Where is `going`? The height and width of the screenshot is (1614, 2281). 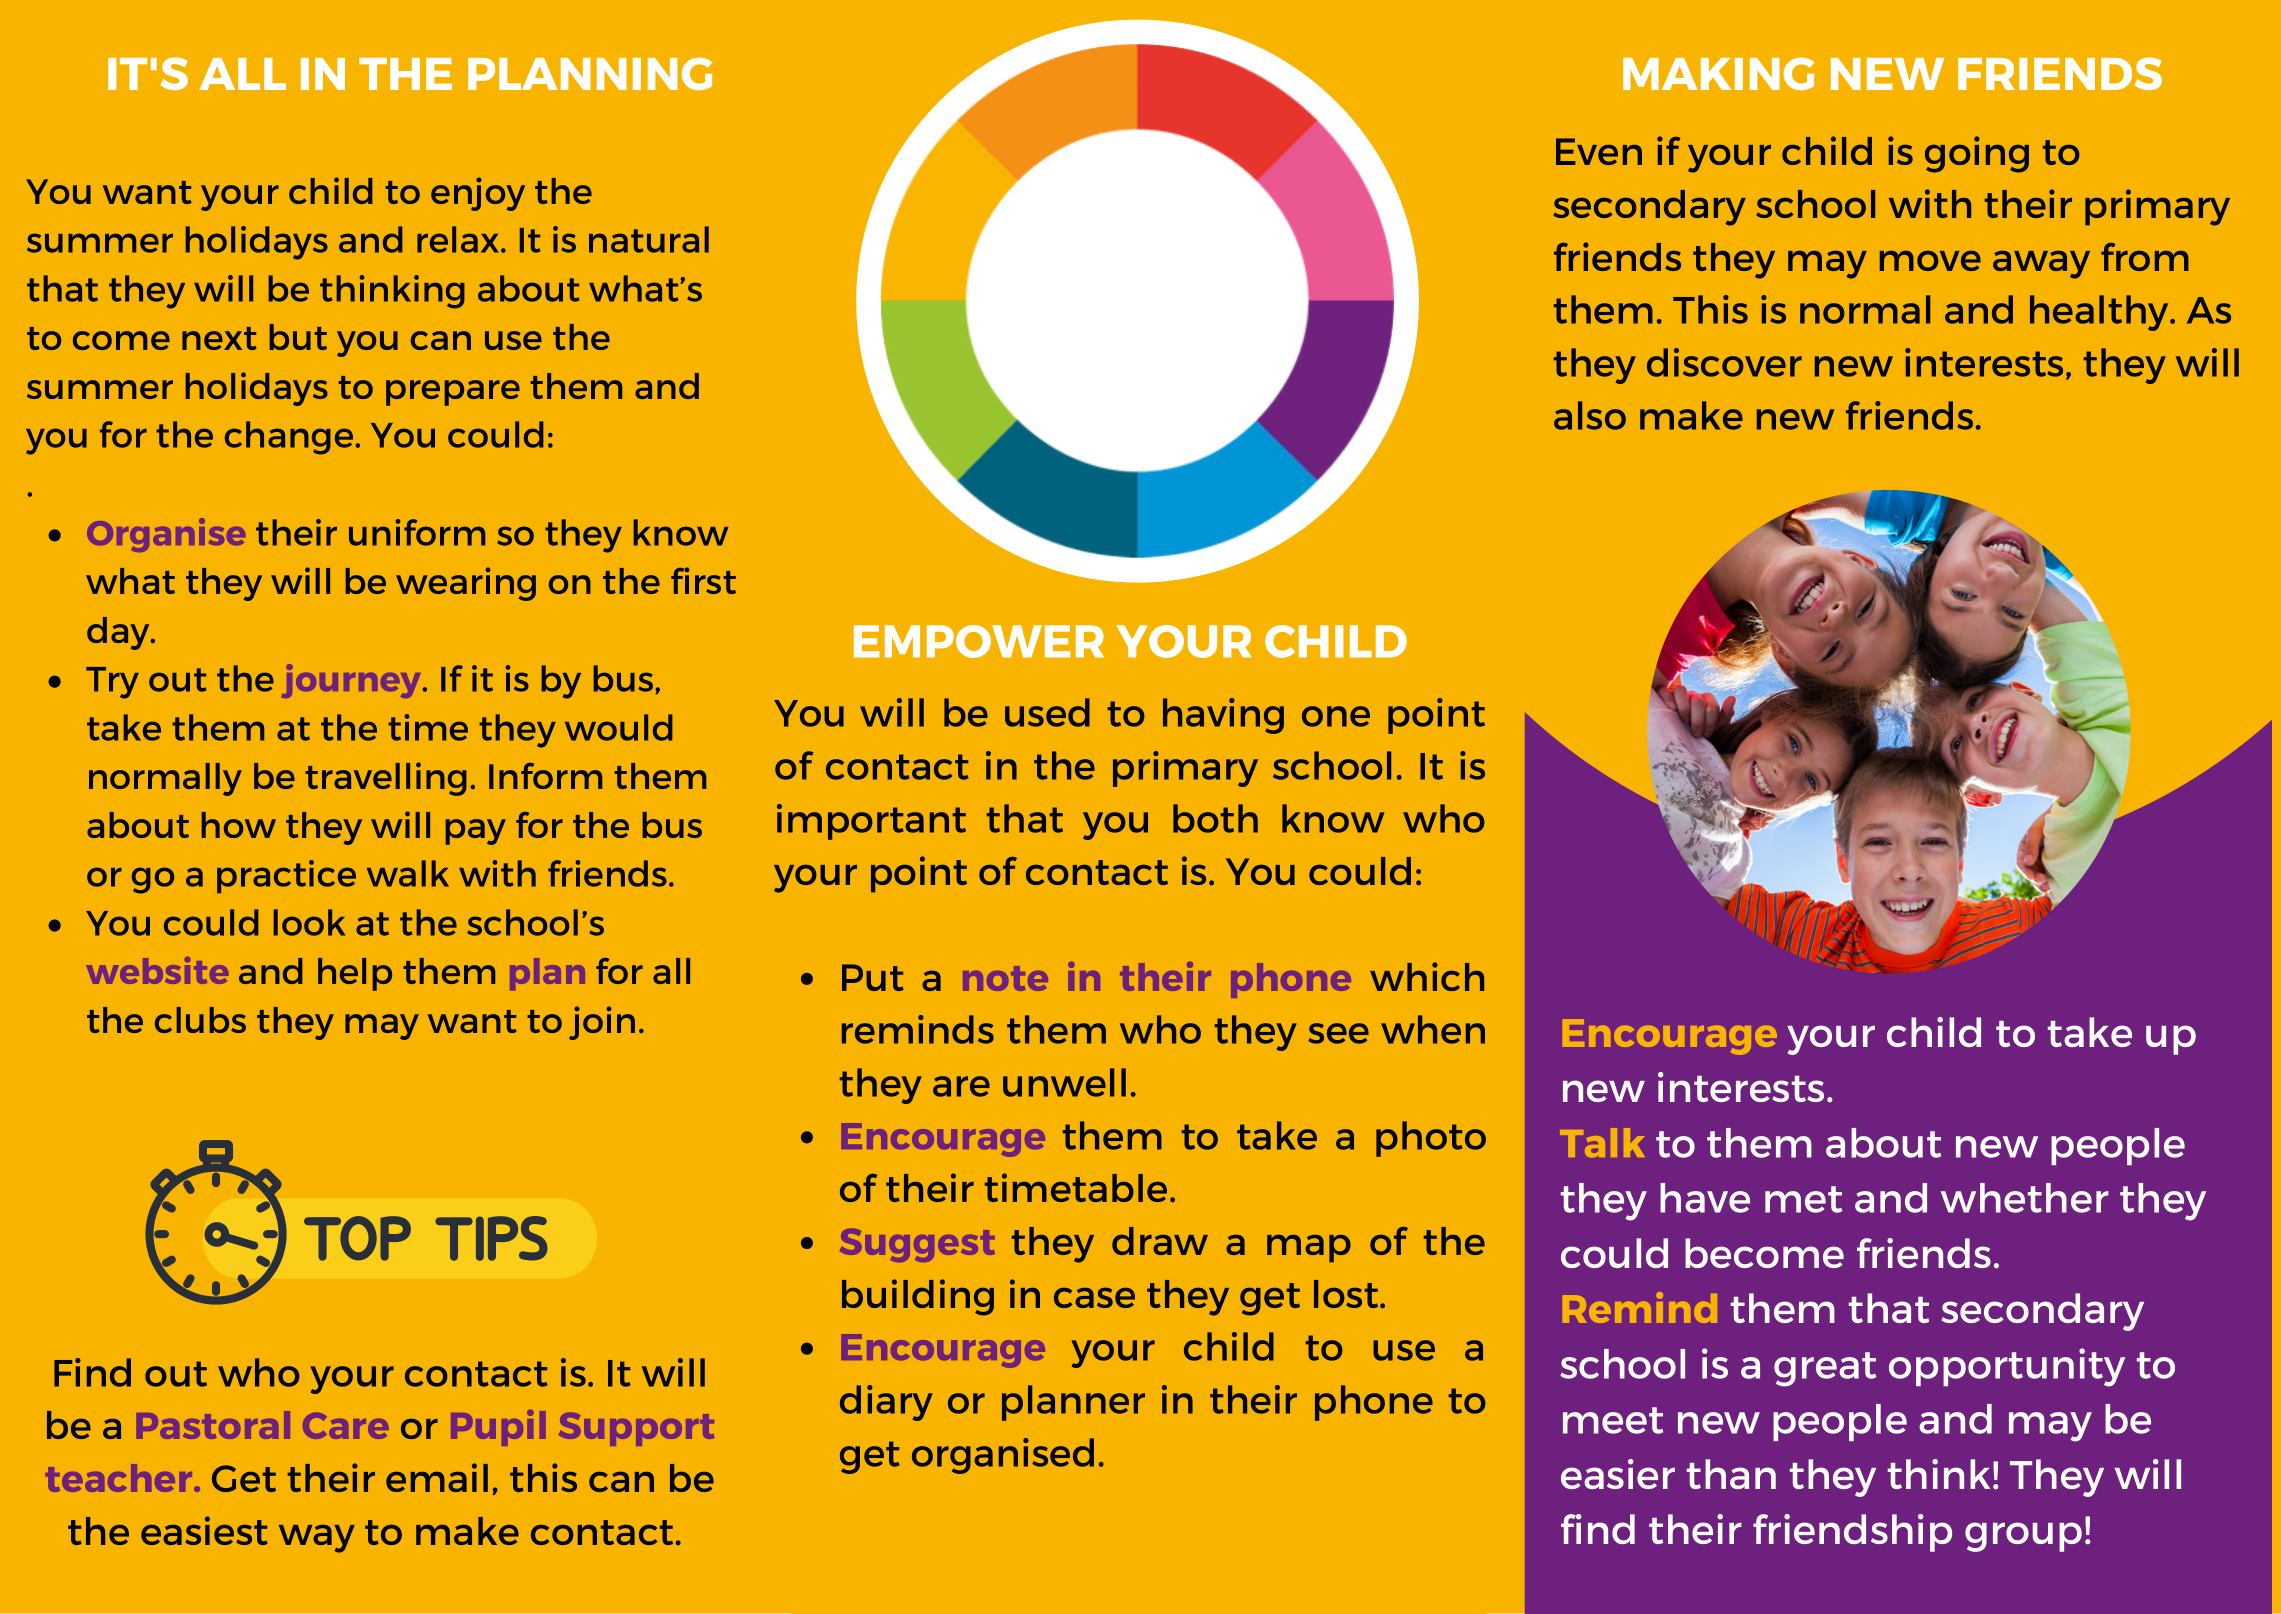
going is located at coordinates (1977, 154).
